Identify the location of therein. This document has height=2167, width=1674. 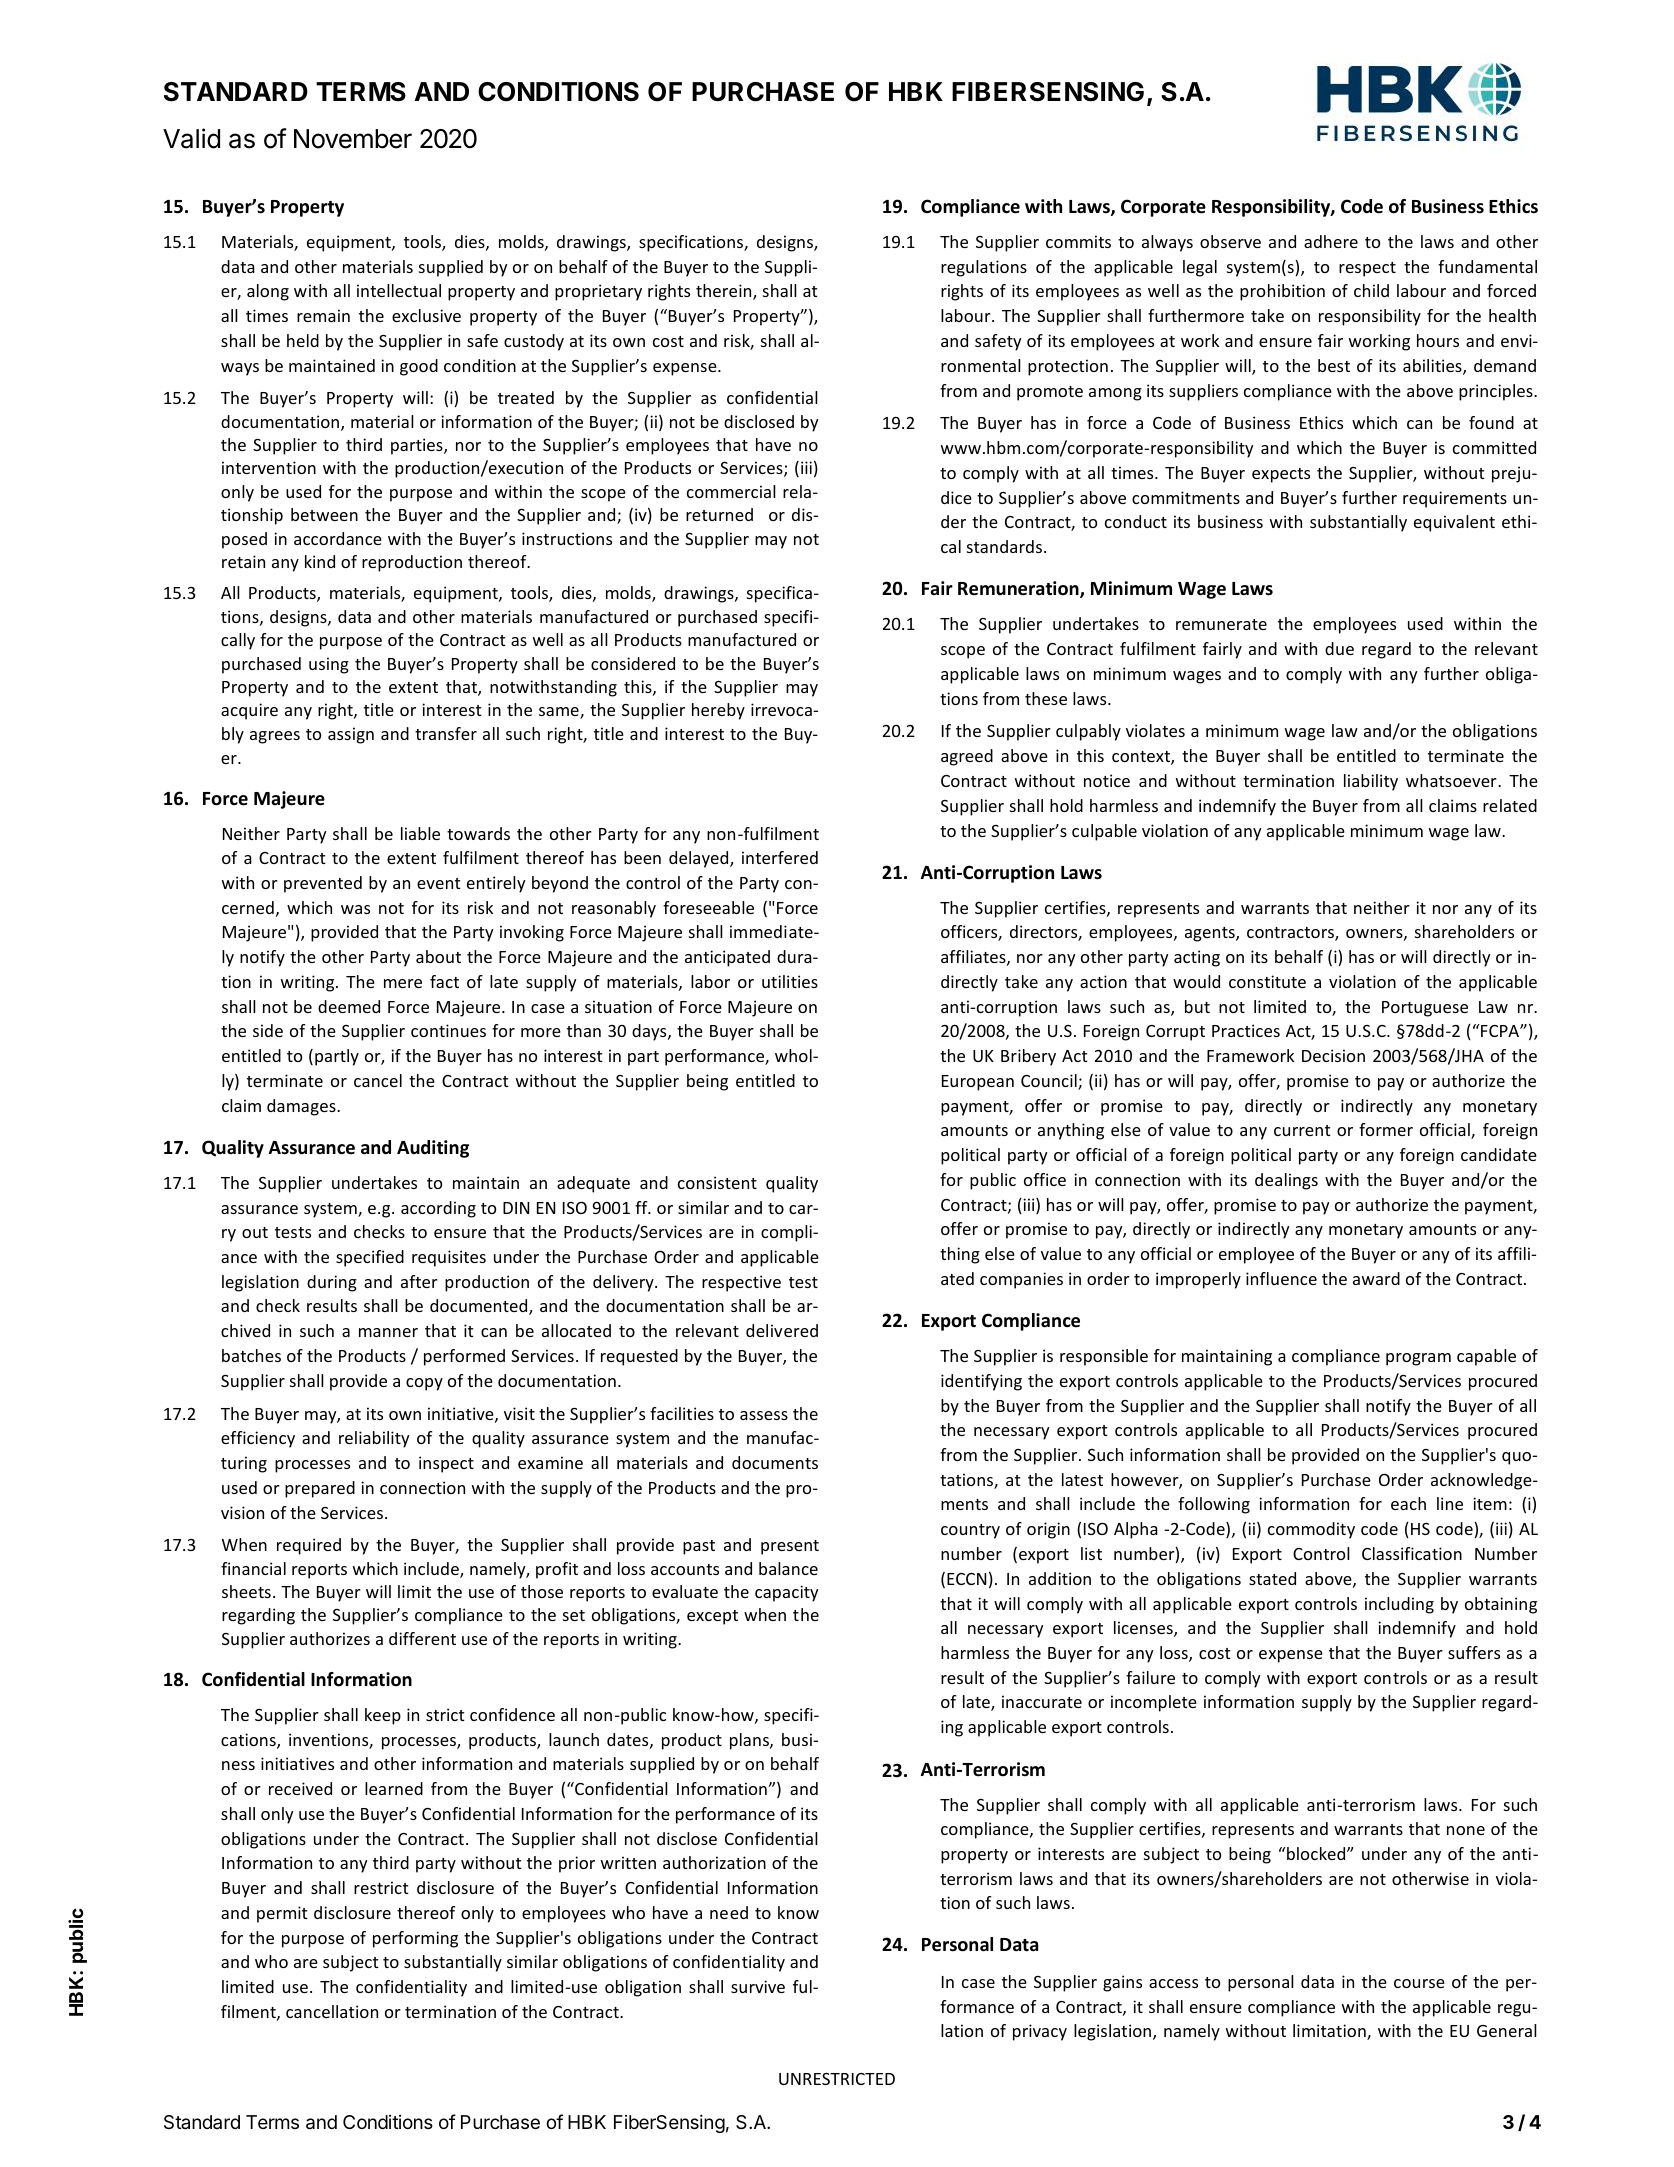
(725, 292).
